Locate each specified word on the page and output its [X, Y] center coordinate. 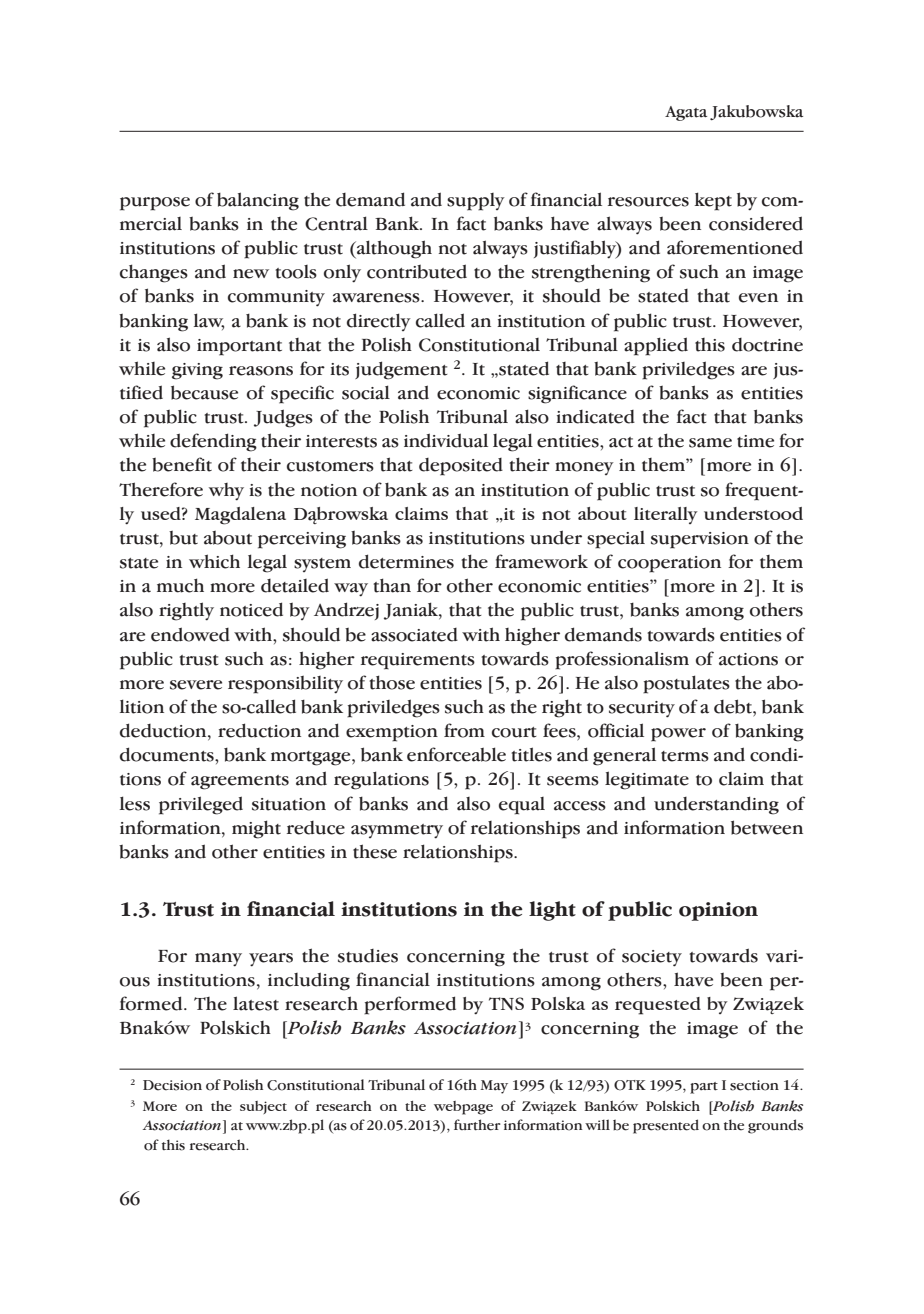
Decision [172, 1085]
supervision [700, 540]
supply [476, 202]
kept [713, 201]
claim [741, 779]
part [704, 1088]
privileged [201, 805]
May [494, 1087]
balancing [258, 201]
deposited [461, 467]
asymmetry [397, 831]
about [228, 538]
